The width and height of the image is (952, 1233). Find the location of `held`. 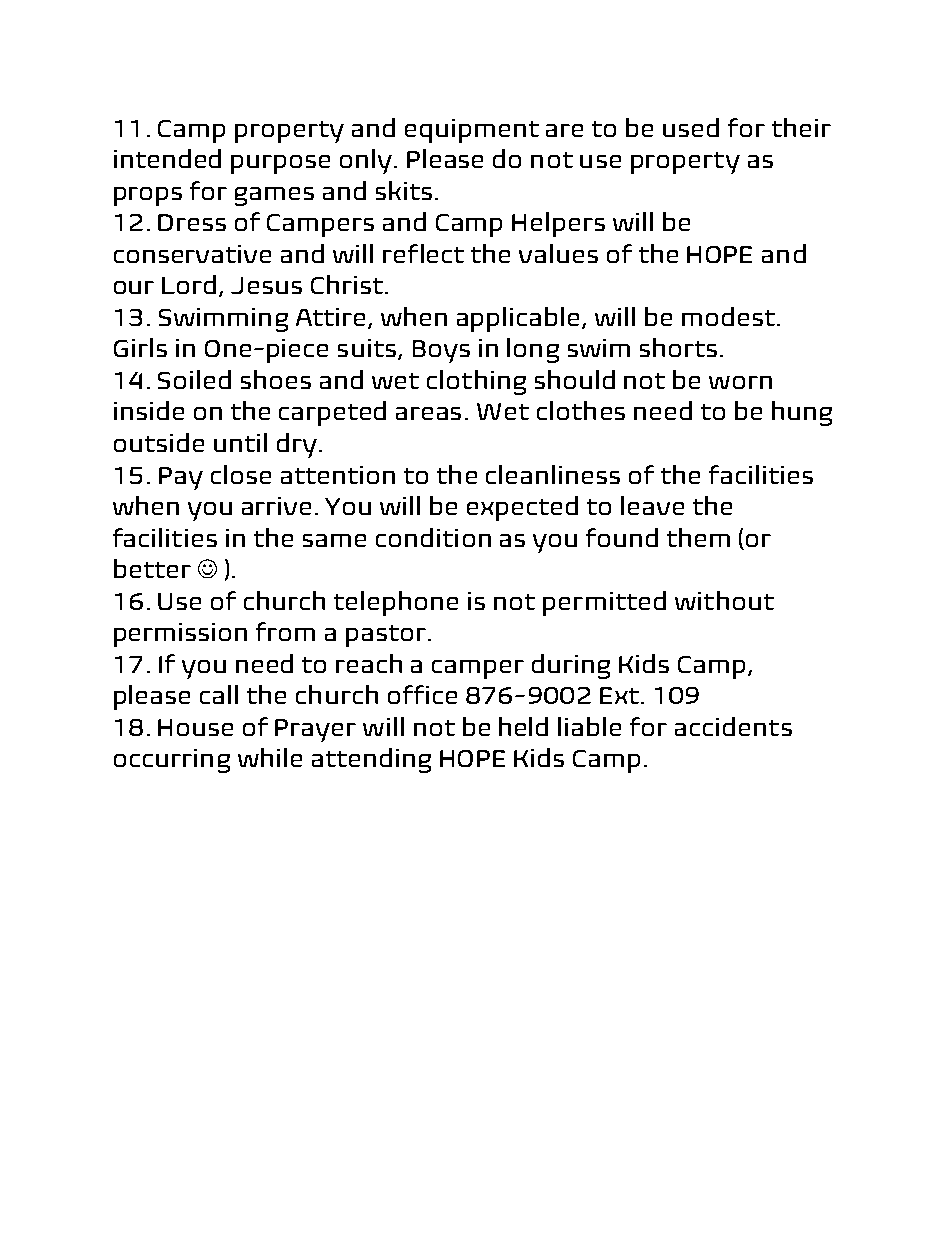

held is located at coordinates (523, 726).
